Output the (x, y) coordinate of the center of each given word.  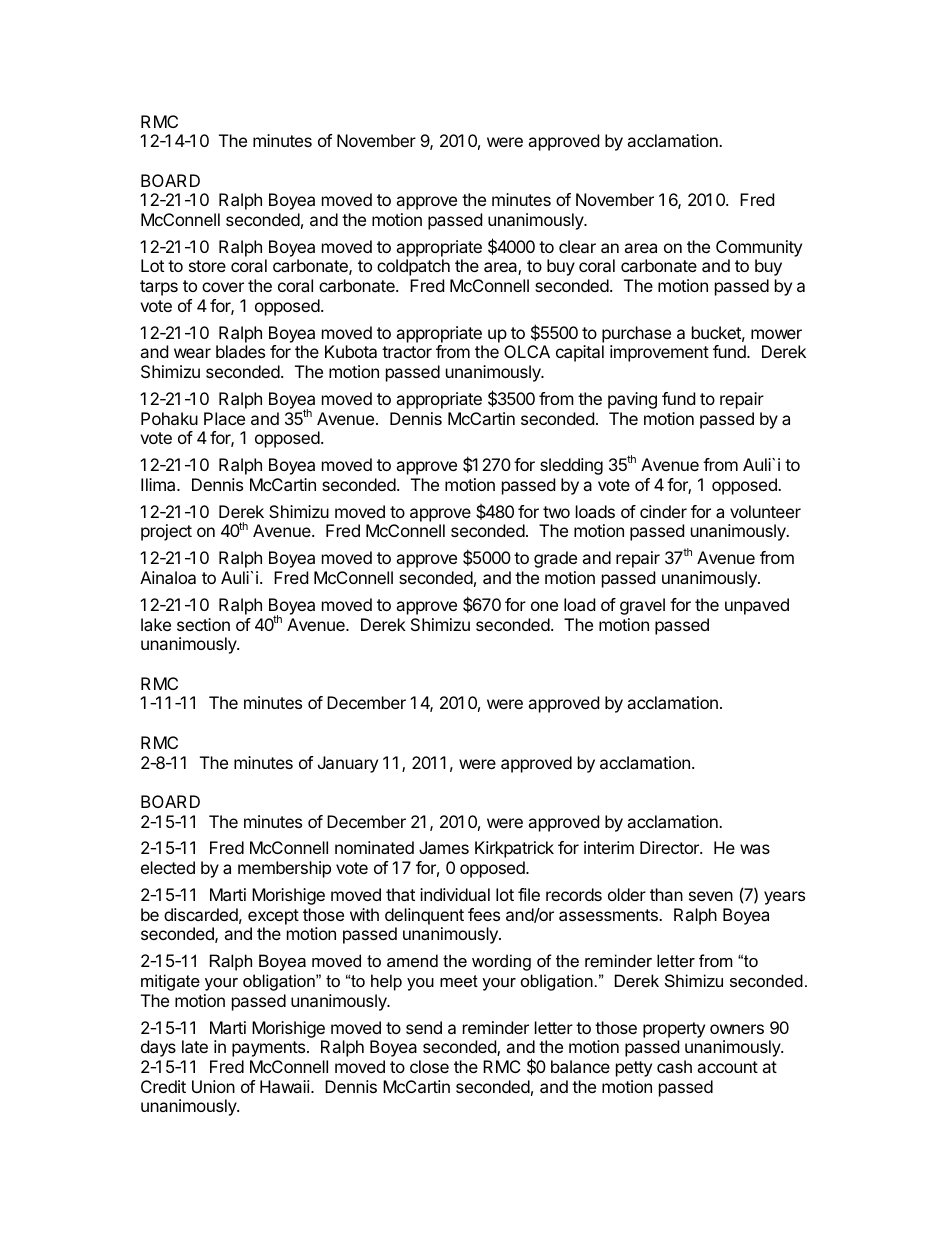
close (429, 1066)
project (166, 532)
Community (759, 248)
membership (284, 869)
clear (577, 246)
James (444, 847)
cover (223, 287)
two (556, 512)
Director (670, 847)
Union (213, 1086)
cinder (663, 511)
